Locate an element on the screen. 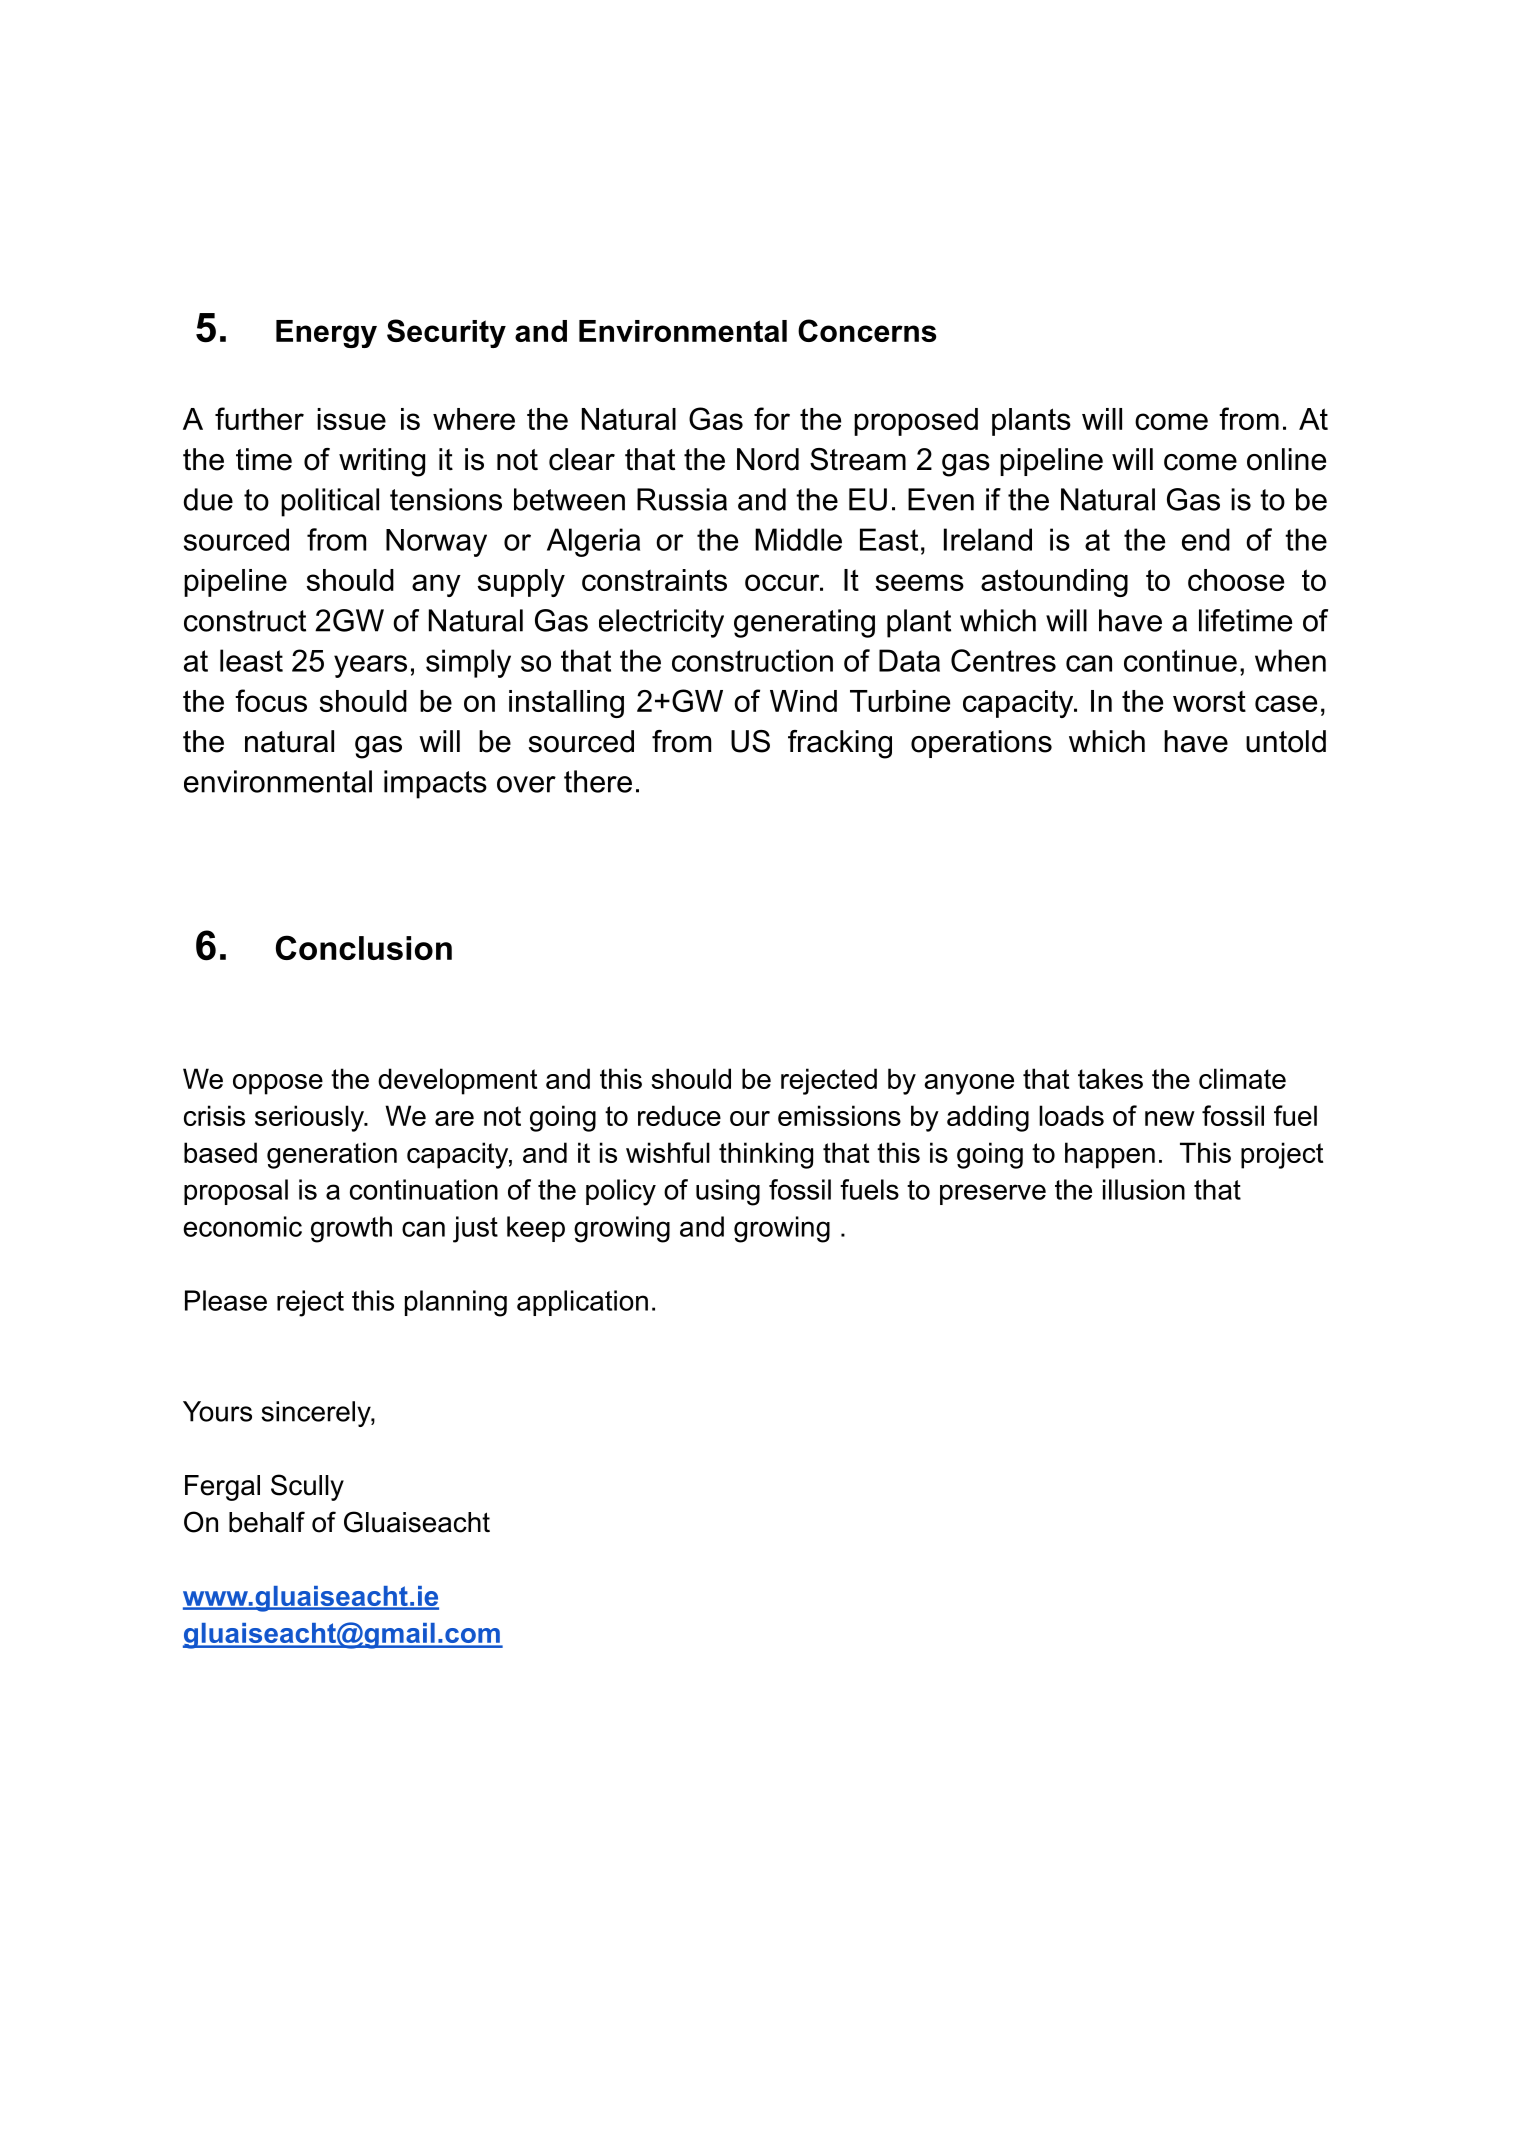  growth is located at coordinates (351, 1229).
